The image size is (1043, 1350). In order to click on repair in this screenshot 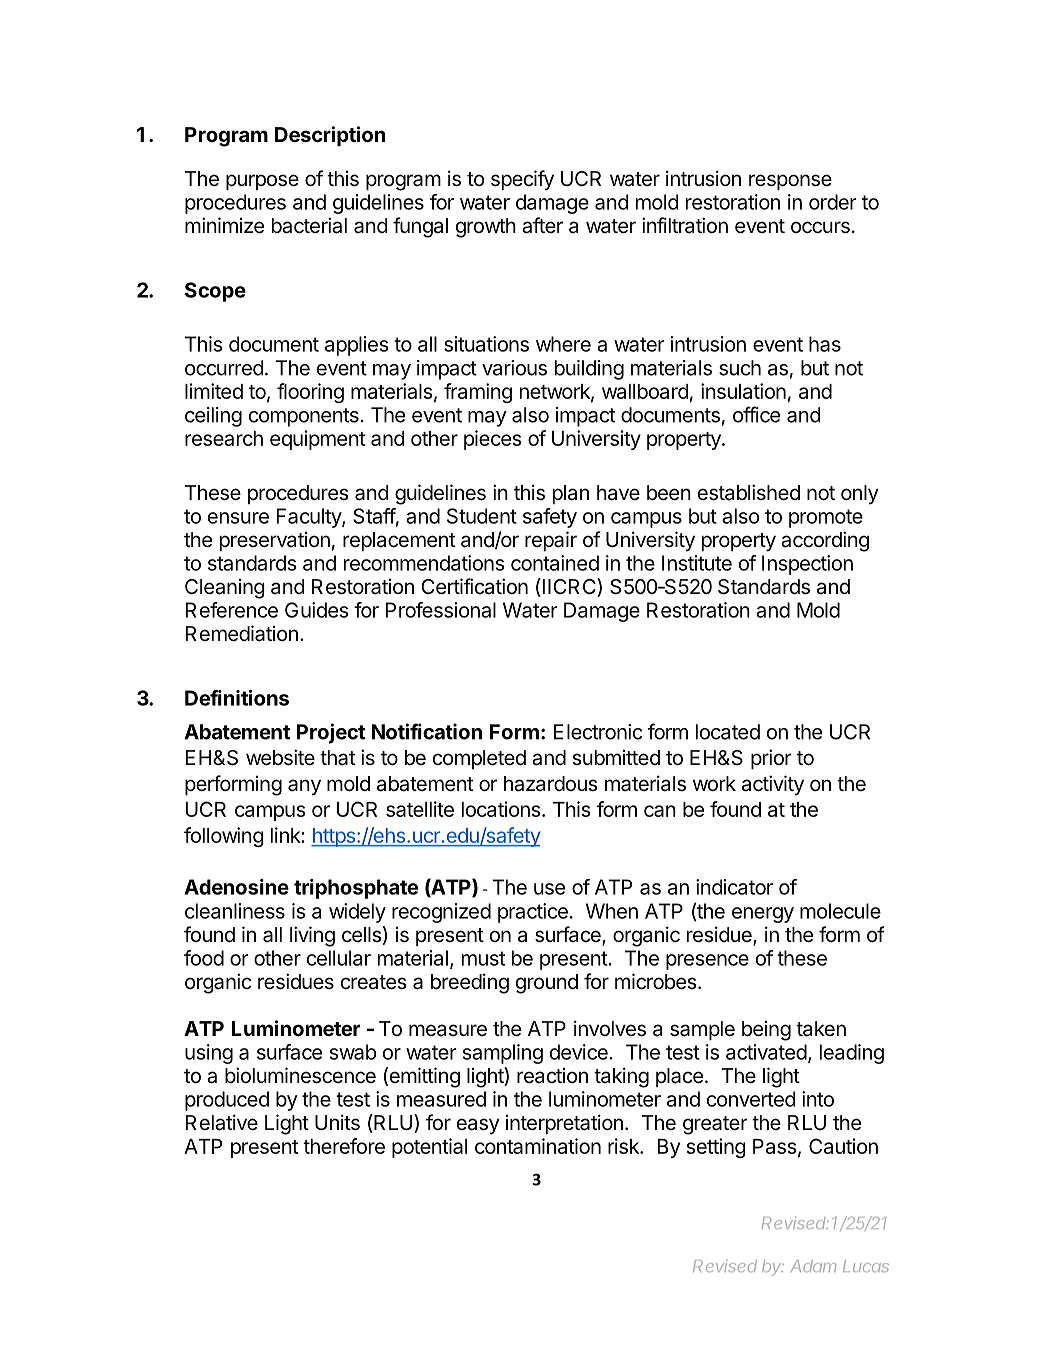, I will do `click(551, 541)`.
